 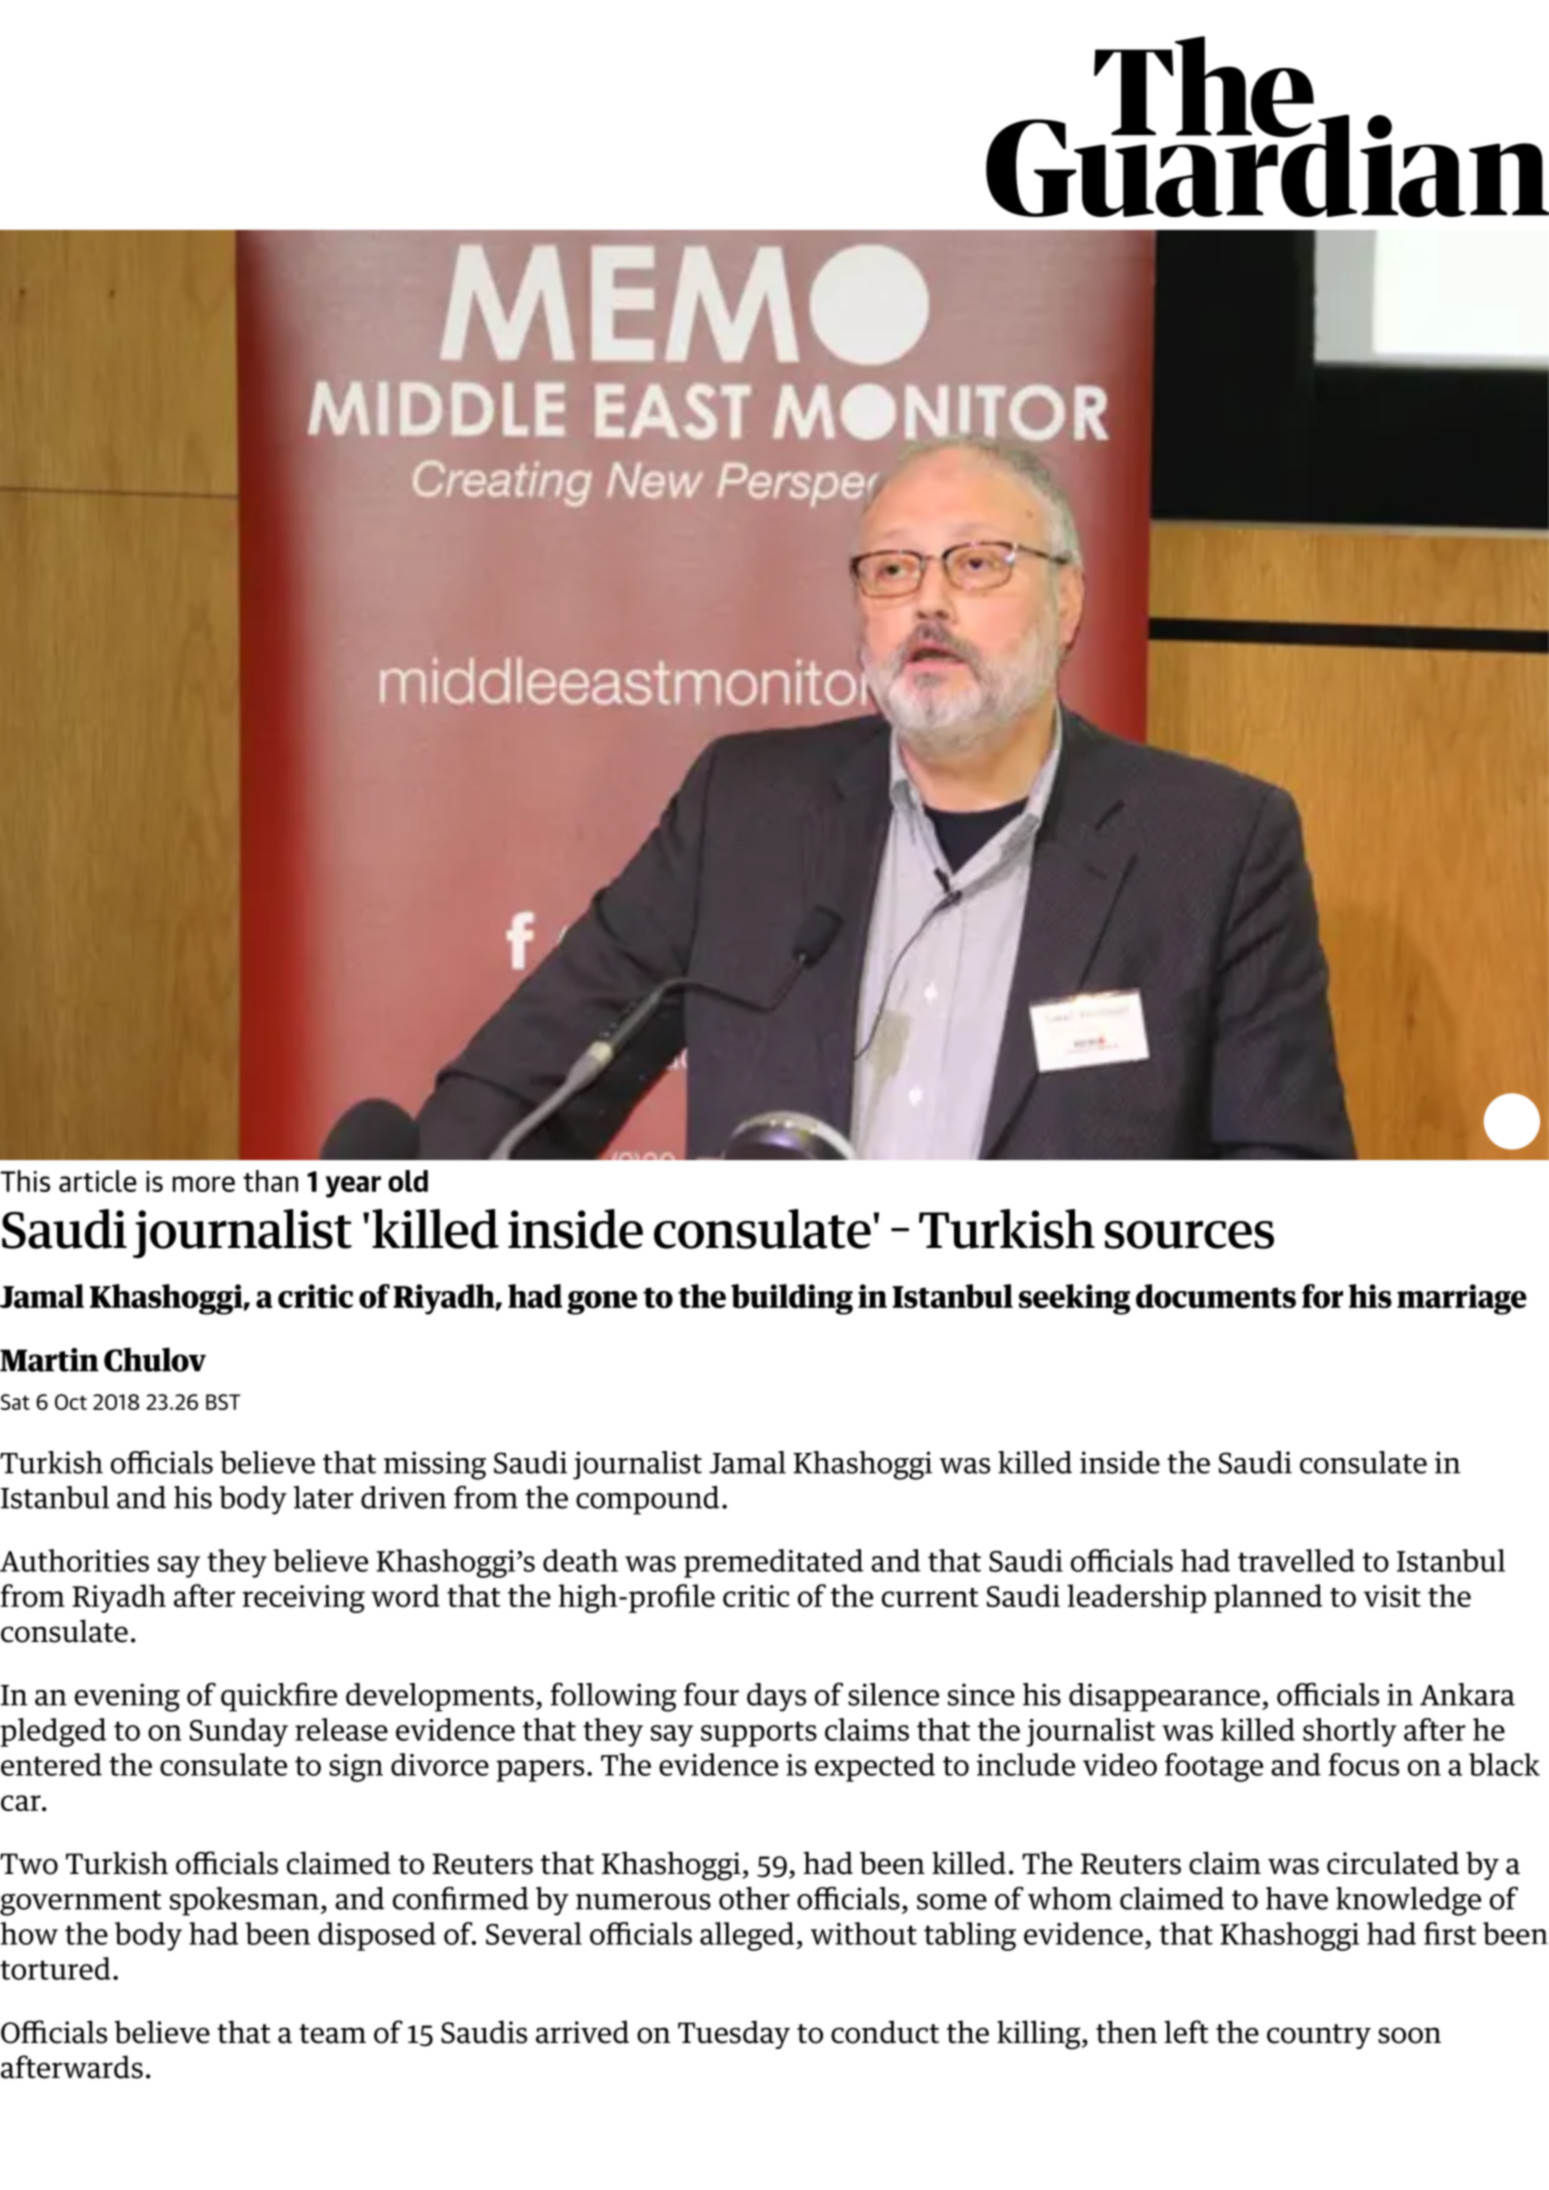 What do you see at coordinates (774, 1563) in the image?
I see `premeditated` at bounding box center [774, 1563].
